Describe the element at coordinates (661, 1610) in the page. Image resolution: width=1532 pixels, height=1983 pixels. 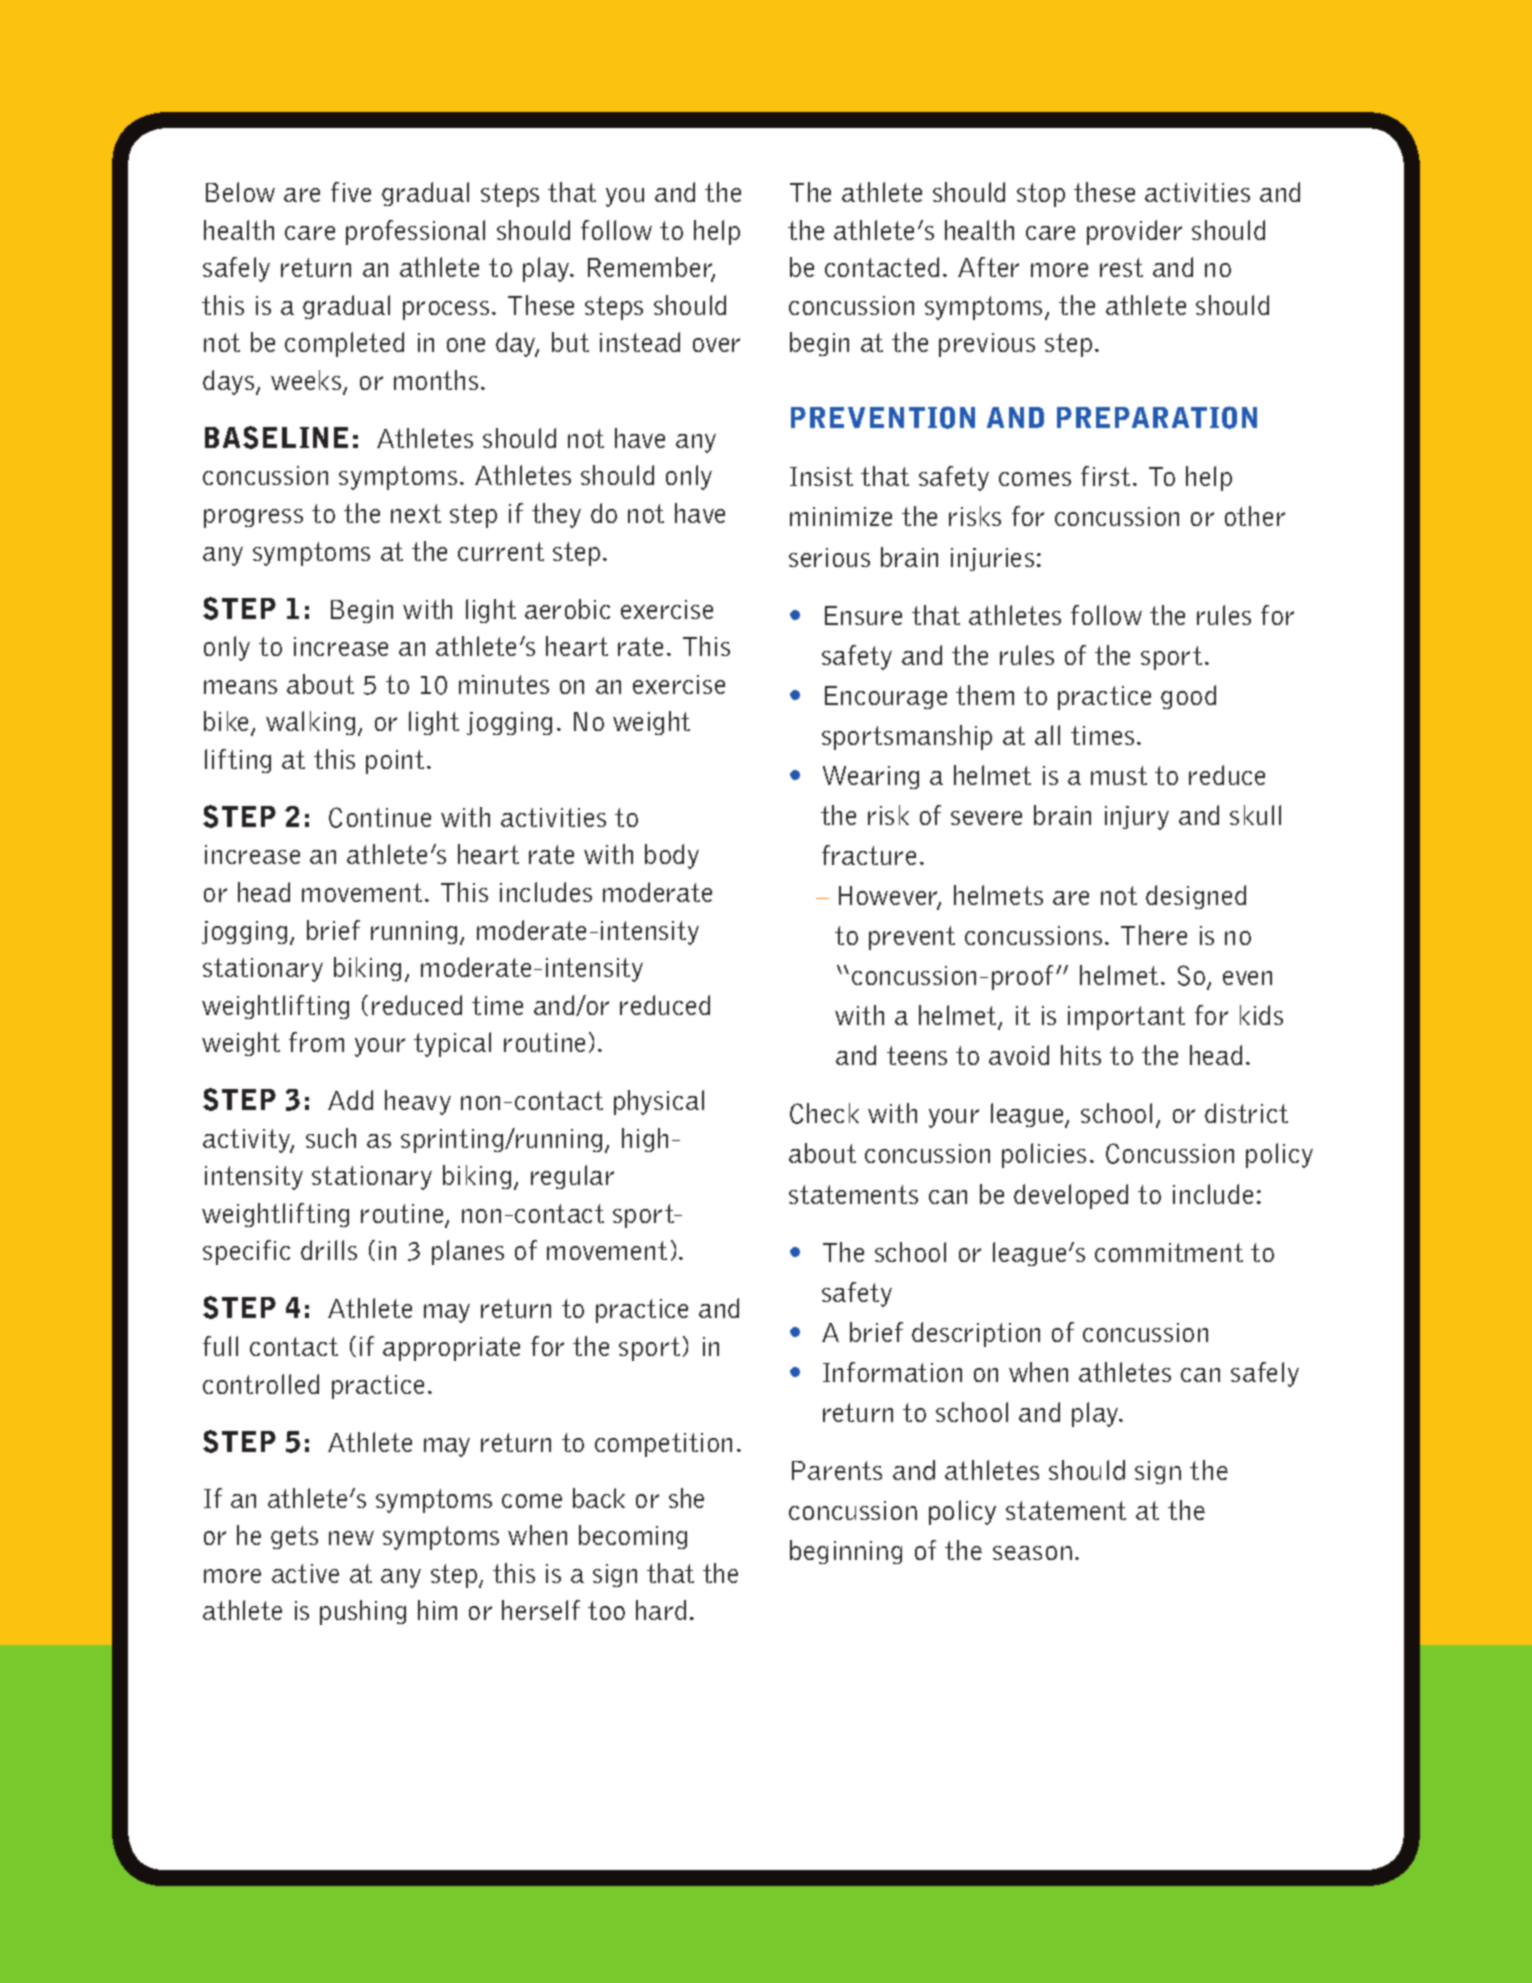
I see `hard` at that location.
